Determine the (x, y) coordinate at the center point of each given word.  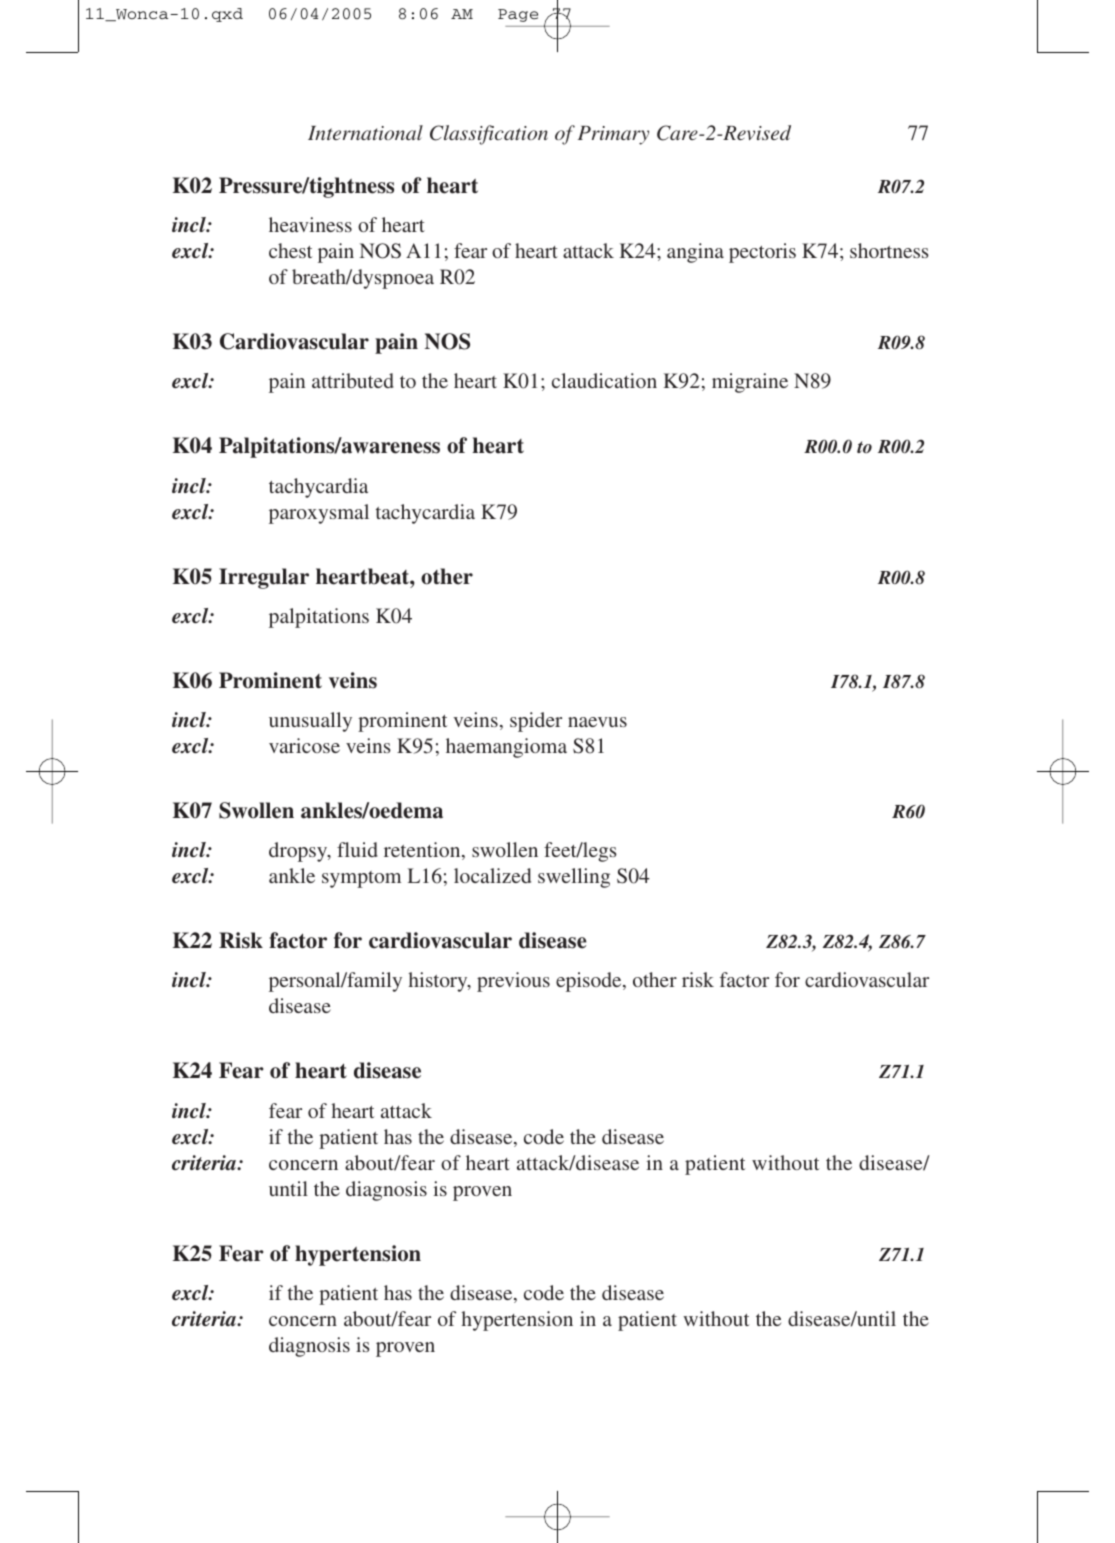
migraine (750, 383)
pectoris (762, 253)
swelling (574, 878)
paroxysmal (319, 514)
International (365, 132)
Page (518, 15)
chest (290, 250)
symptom (361, 879)
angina (695, 253)
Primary (613, 135)
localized (492, 875)
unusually (310, 722)
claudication (604, 380)
